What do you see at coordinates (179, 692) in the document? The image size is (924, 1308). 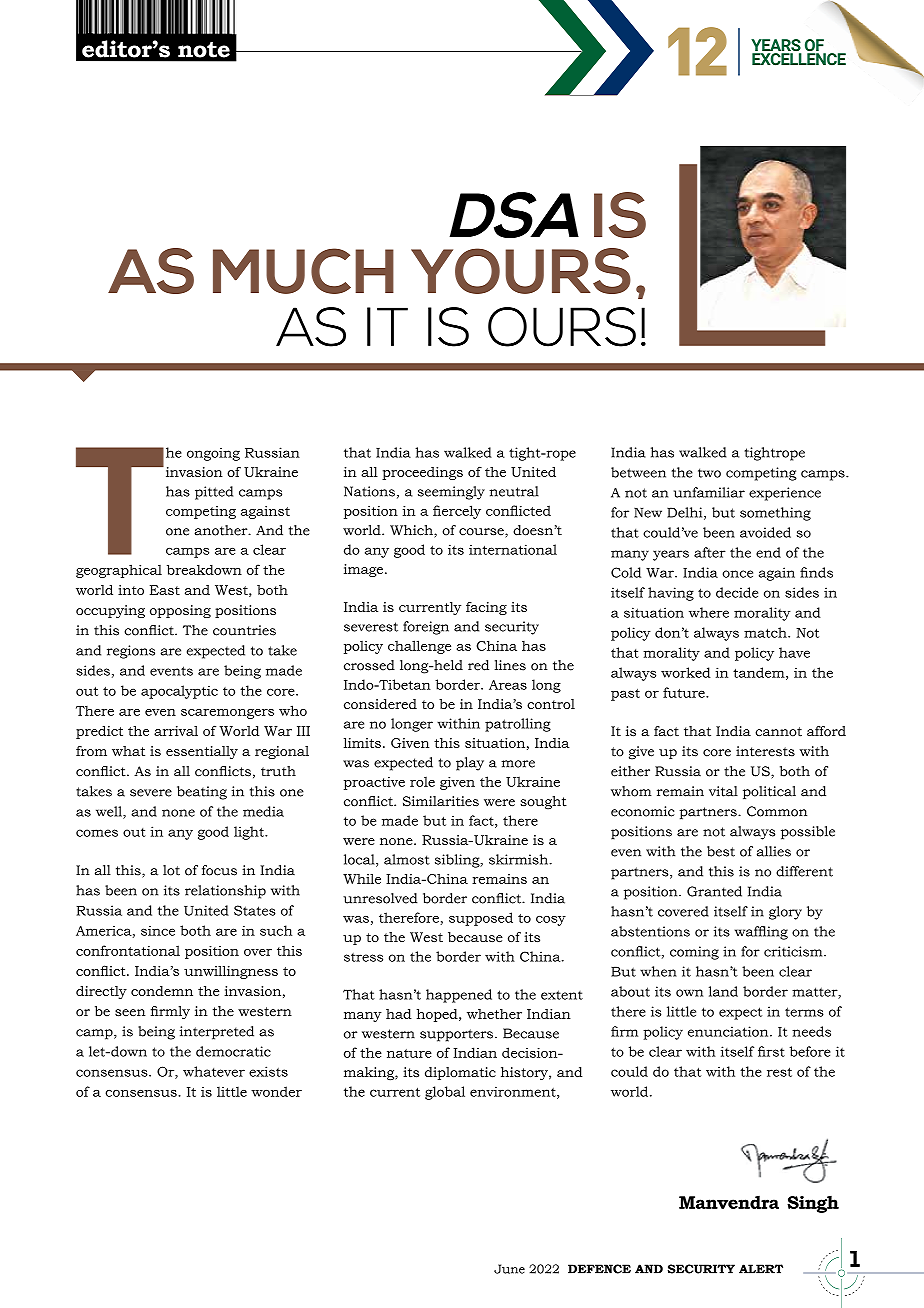 I see `apocalyptic` at bounding box center [179, 692].
